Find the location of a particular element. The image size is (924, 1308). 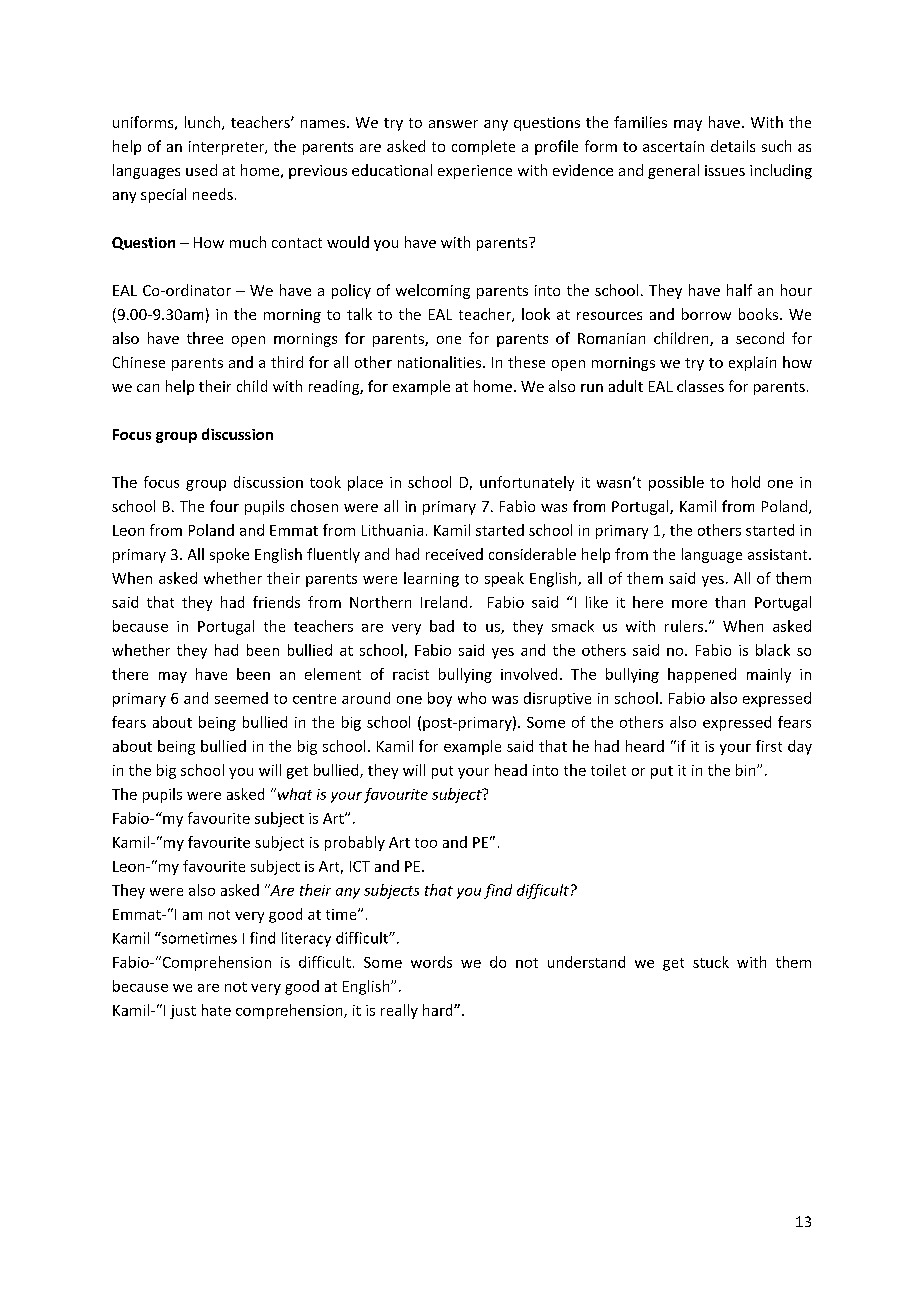

classes is located at coordinates (700, 386).
